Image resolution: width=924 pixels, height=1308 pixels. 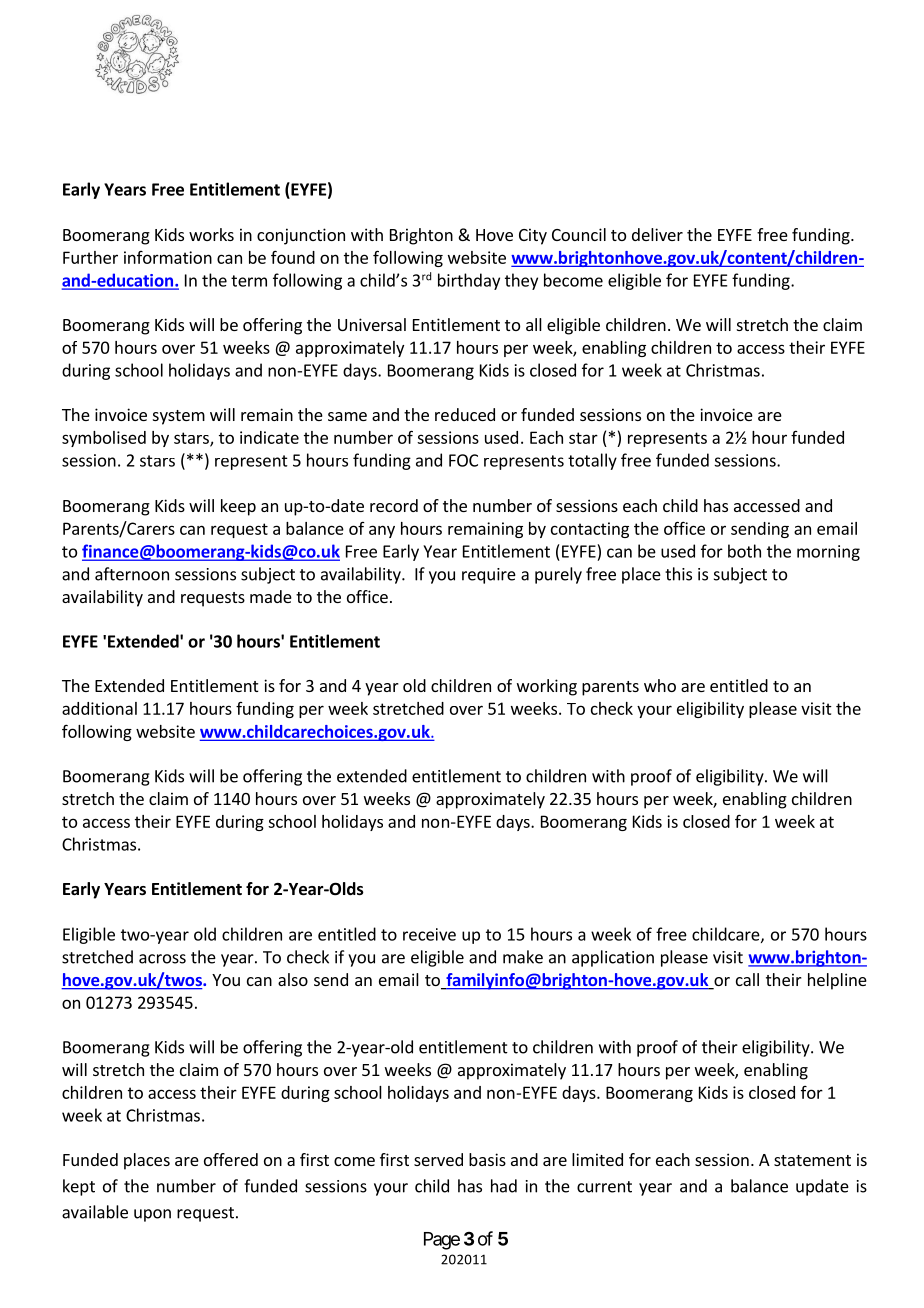 What do you see at coordinates (469, 281) in the document?
I see `birthday` at bounding box center [469, 281].
